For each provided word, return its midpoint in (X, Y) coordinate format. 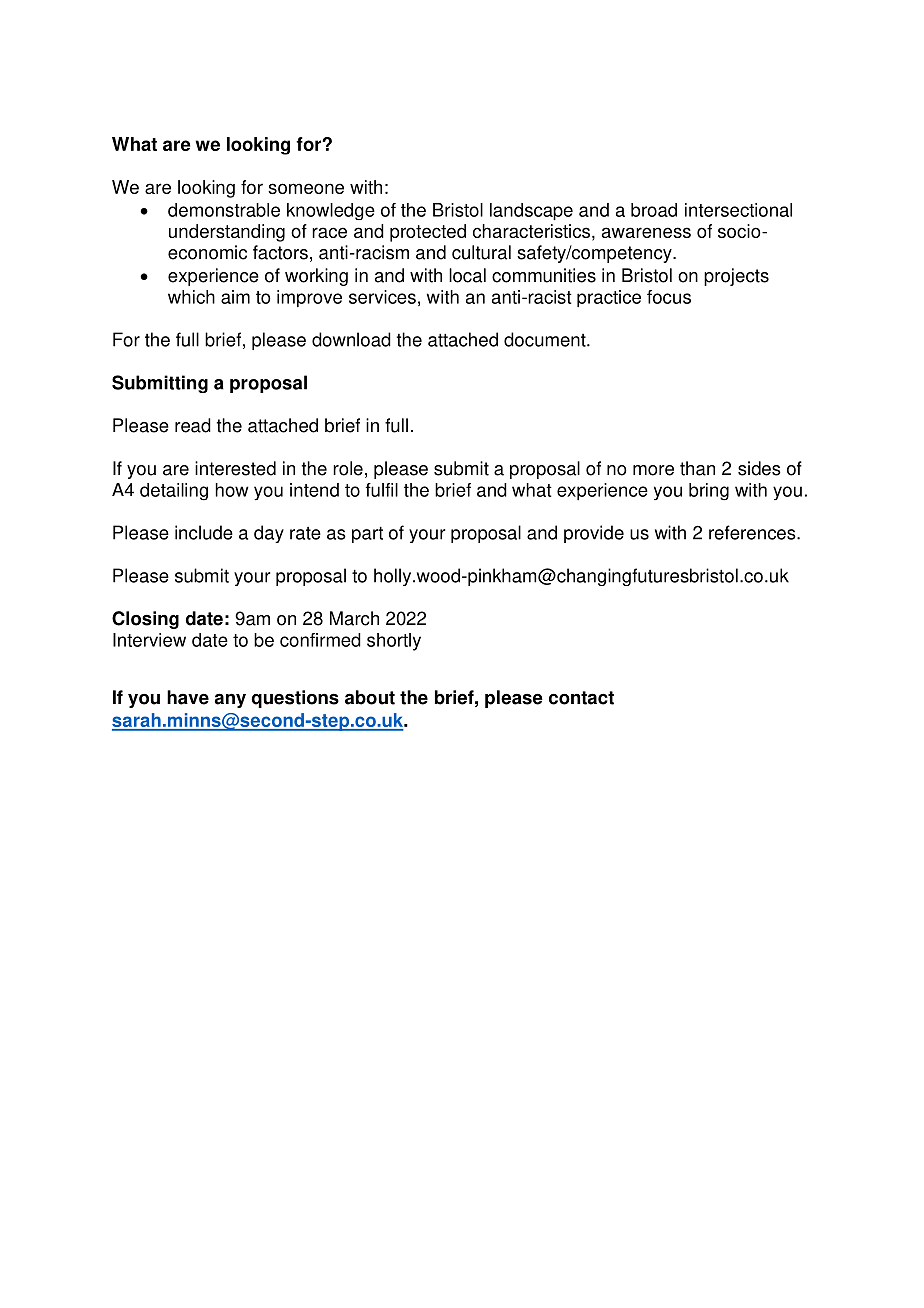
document (546, 339)
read (193, 425)
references (753, 532)
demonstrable (224, 210)
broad (654, 210)
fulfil (382, 490)
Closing (145, 620)
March (354, 618)
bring (709, 491)
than (697, 468)
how (232, 490)
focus (669, 297)
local (467, 275)
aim (235, 297)
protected (428, 233)
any (230, 700)
